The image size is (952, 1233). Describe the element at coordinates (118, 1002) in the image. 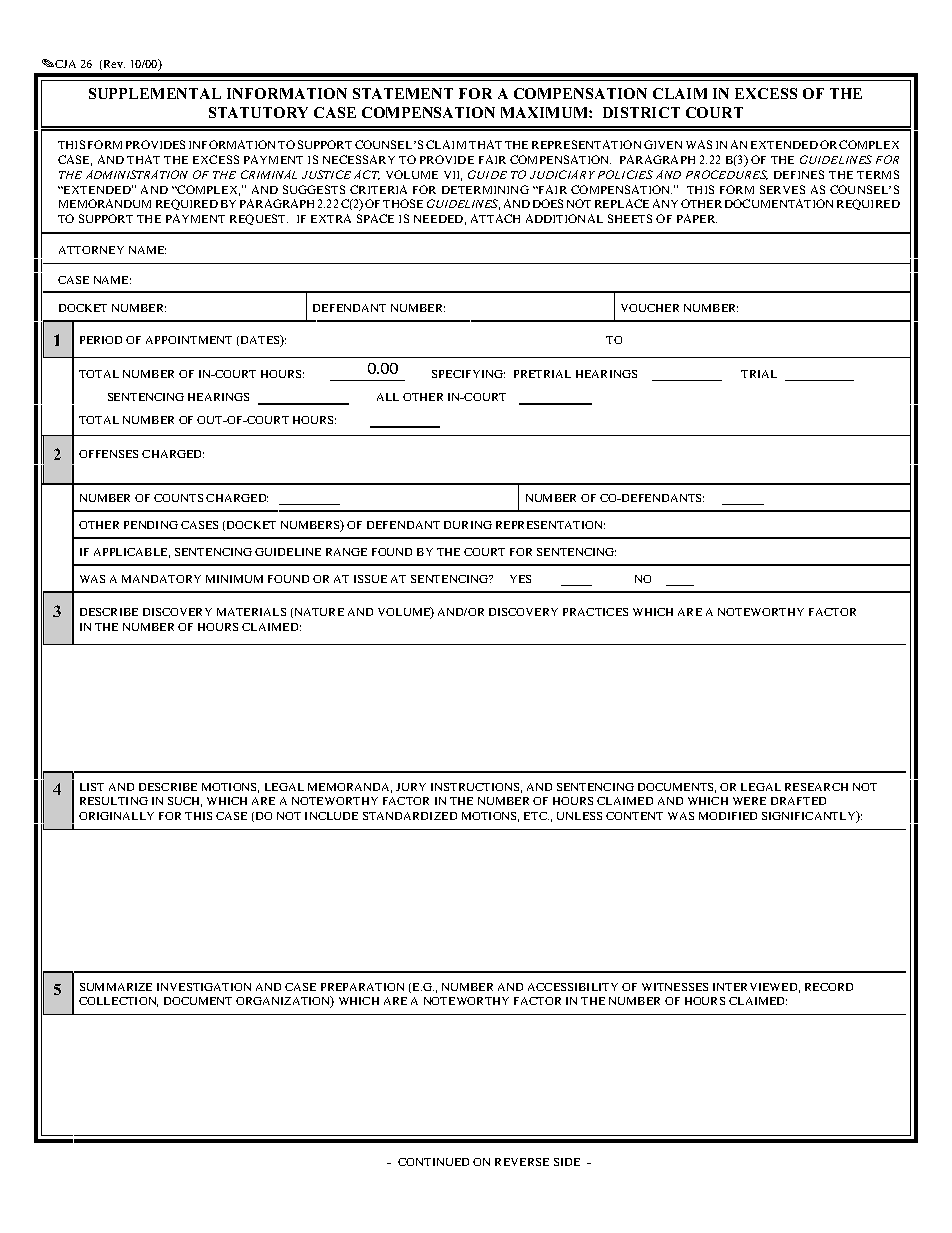

I see `COLLECTION` at that location.
